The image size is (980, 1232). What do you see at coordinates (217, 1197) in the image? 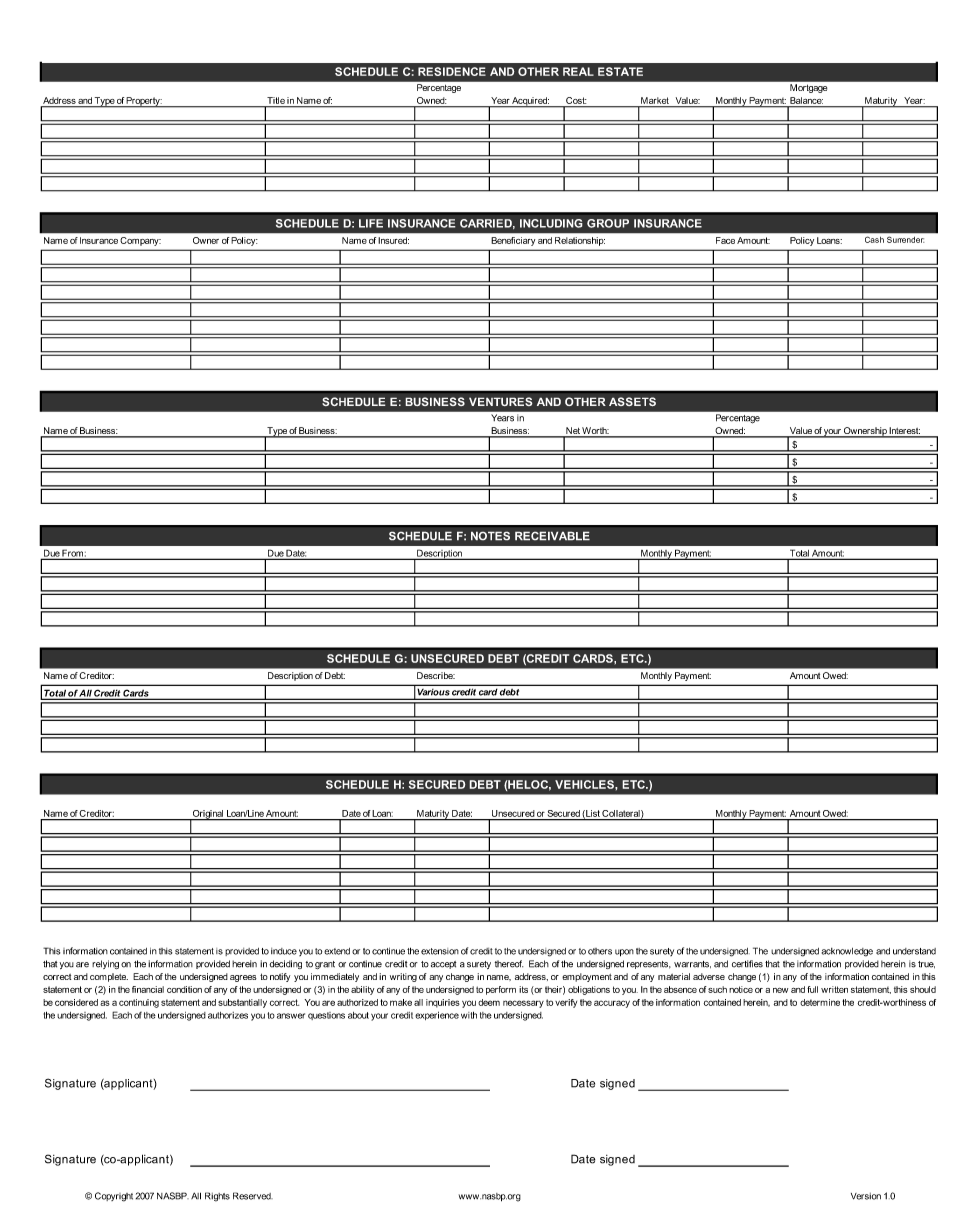
I see `Rights` at bounding box center [217, 1197].
